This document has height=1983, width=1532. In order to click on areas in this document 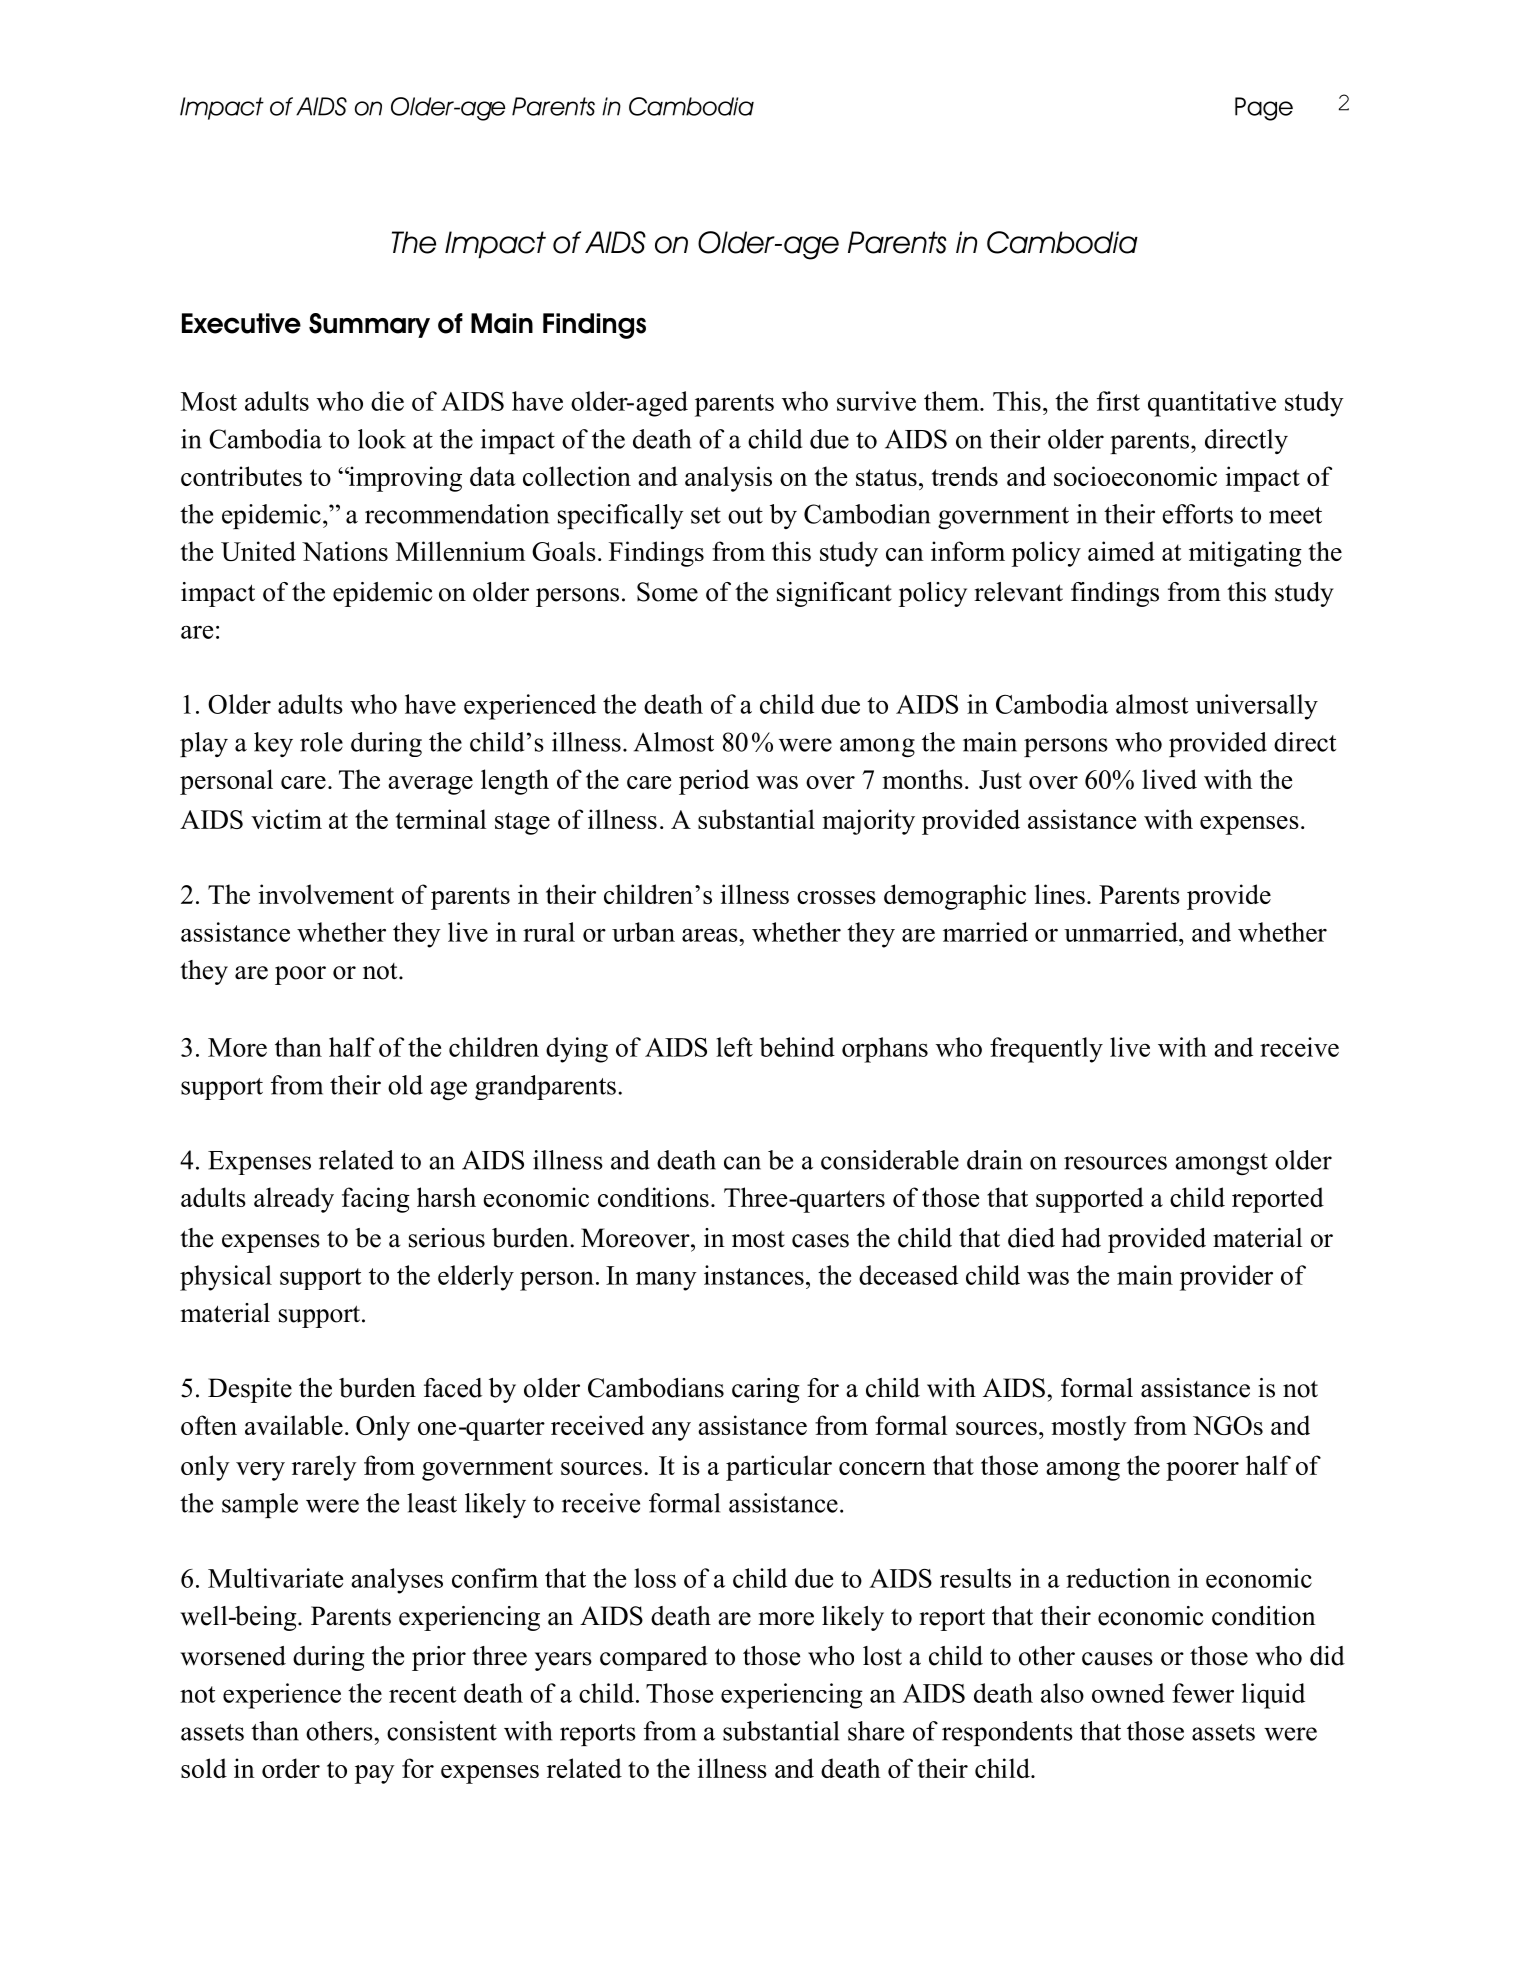, I will do `click(711, 935)`.
